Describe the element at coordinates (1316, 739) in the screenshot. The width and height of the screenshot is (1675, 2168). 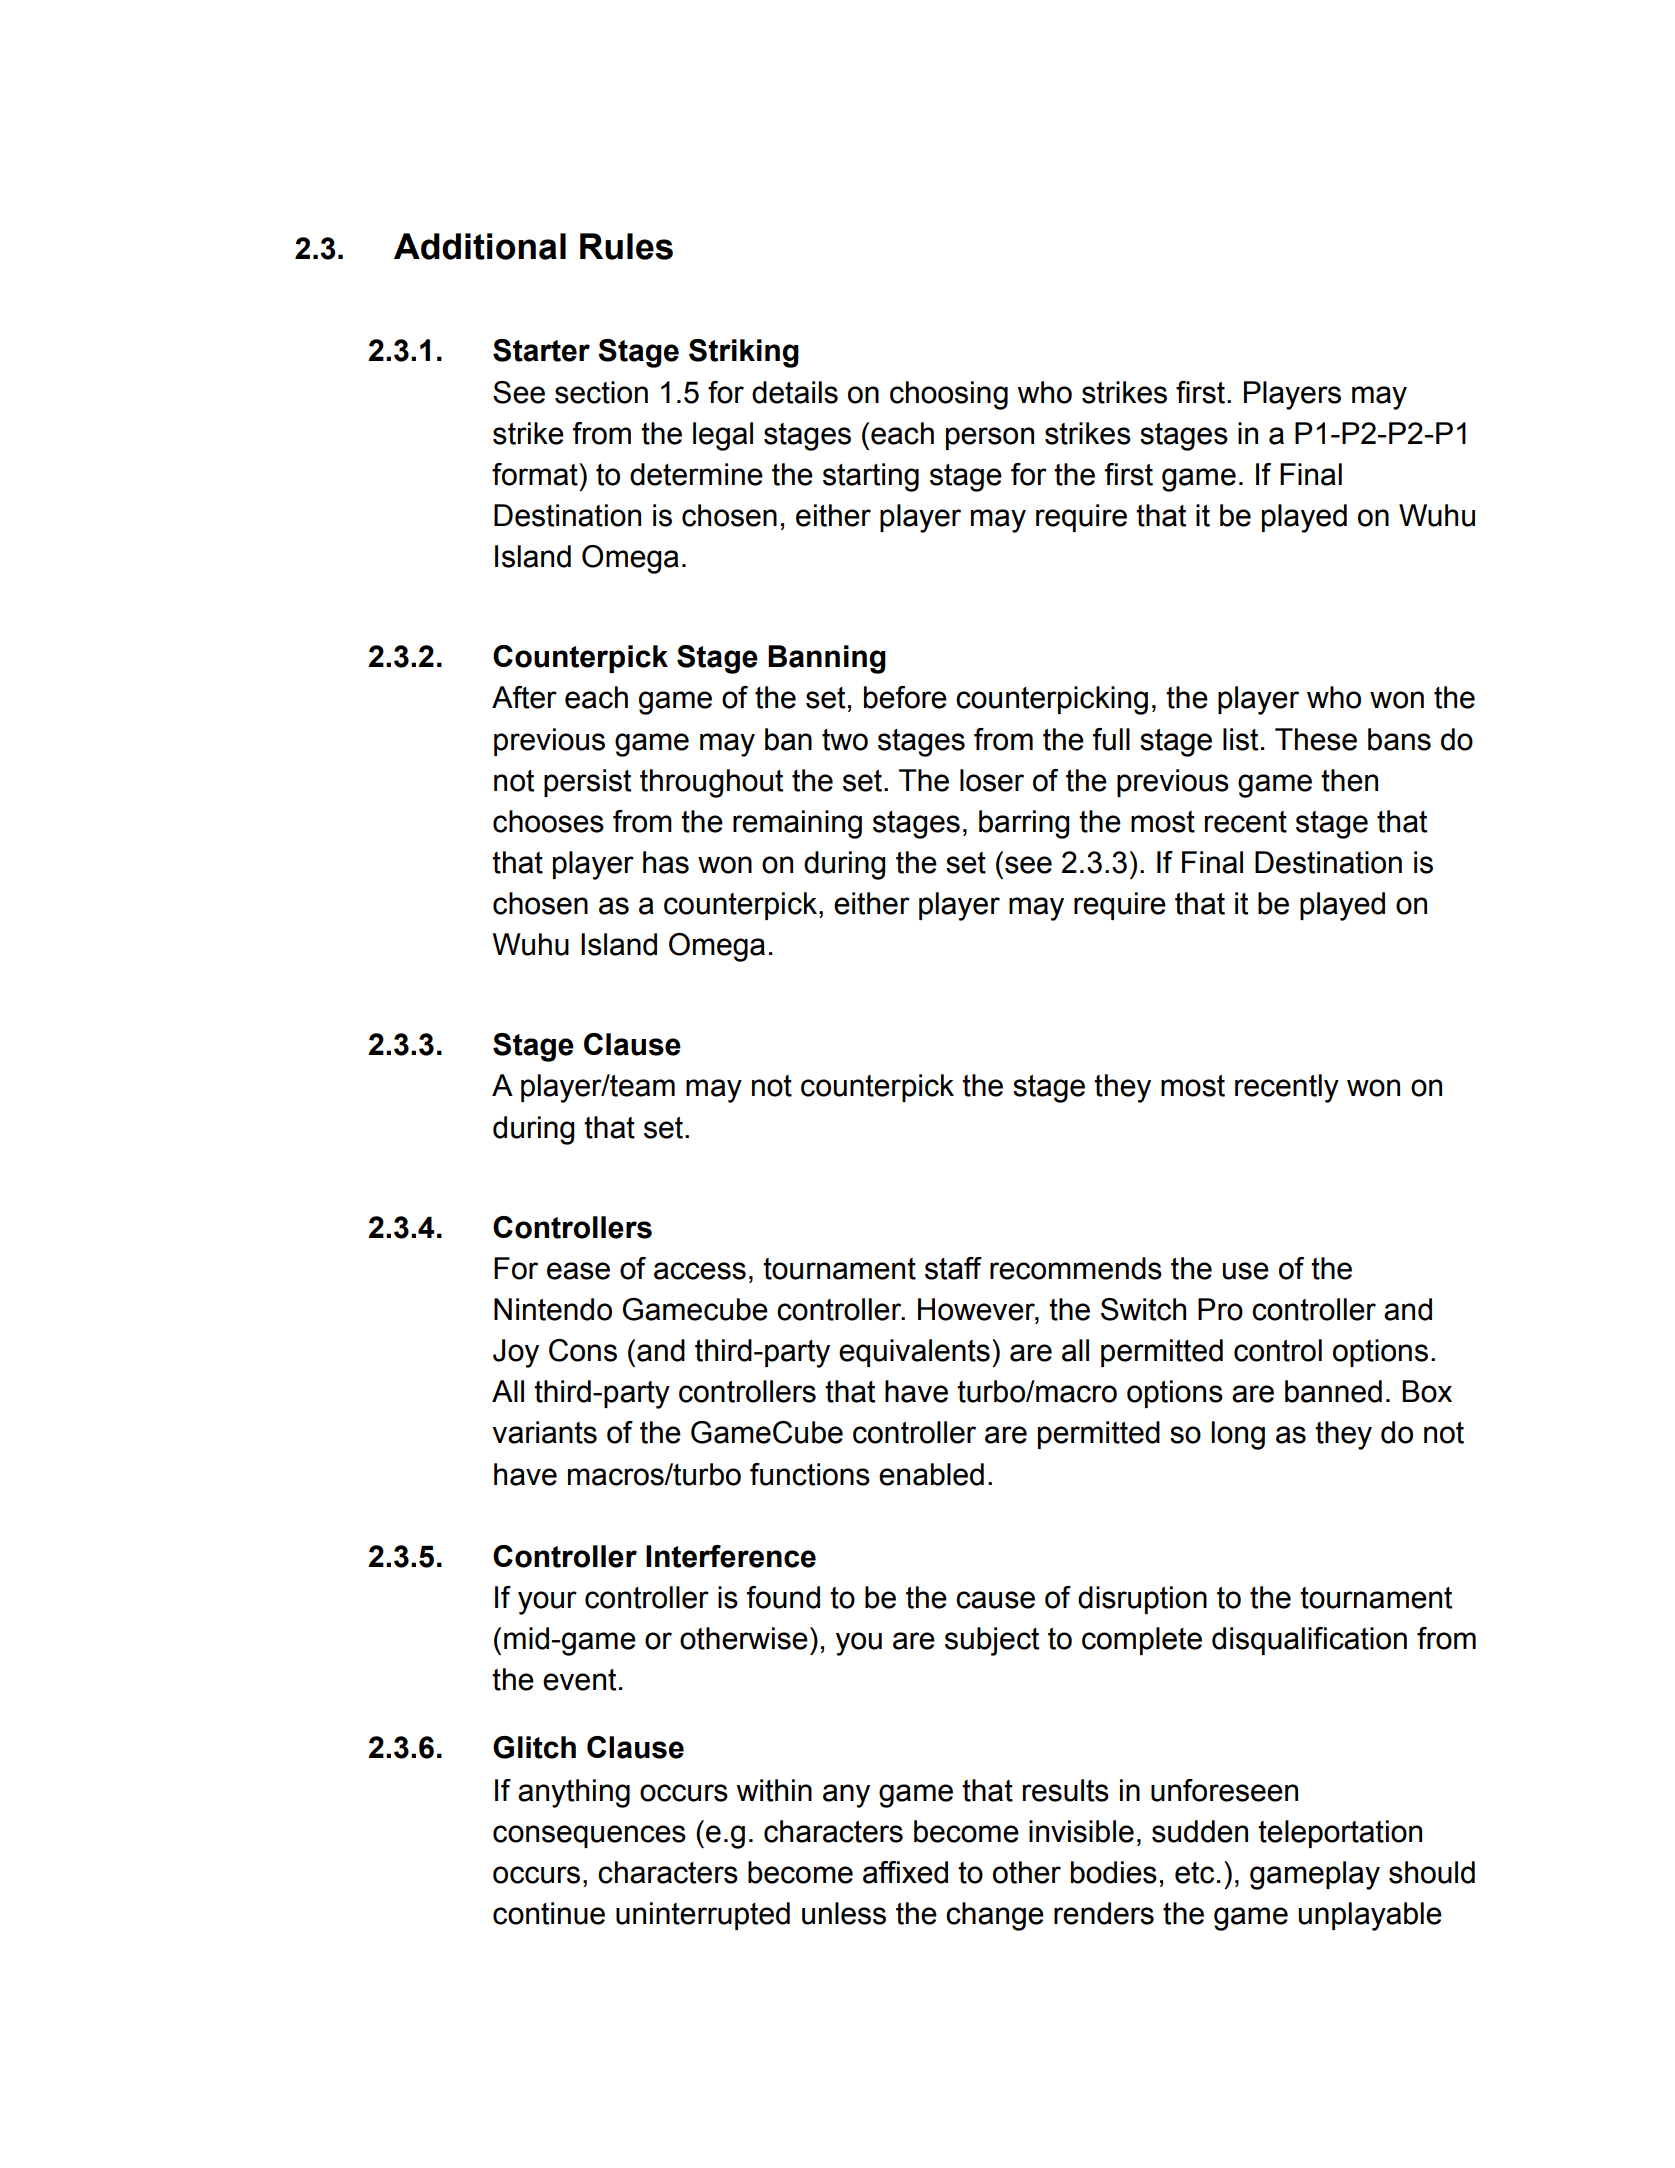
I see `These` at that location.
